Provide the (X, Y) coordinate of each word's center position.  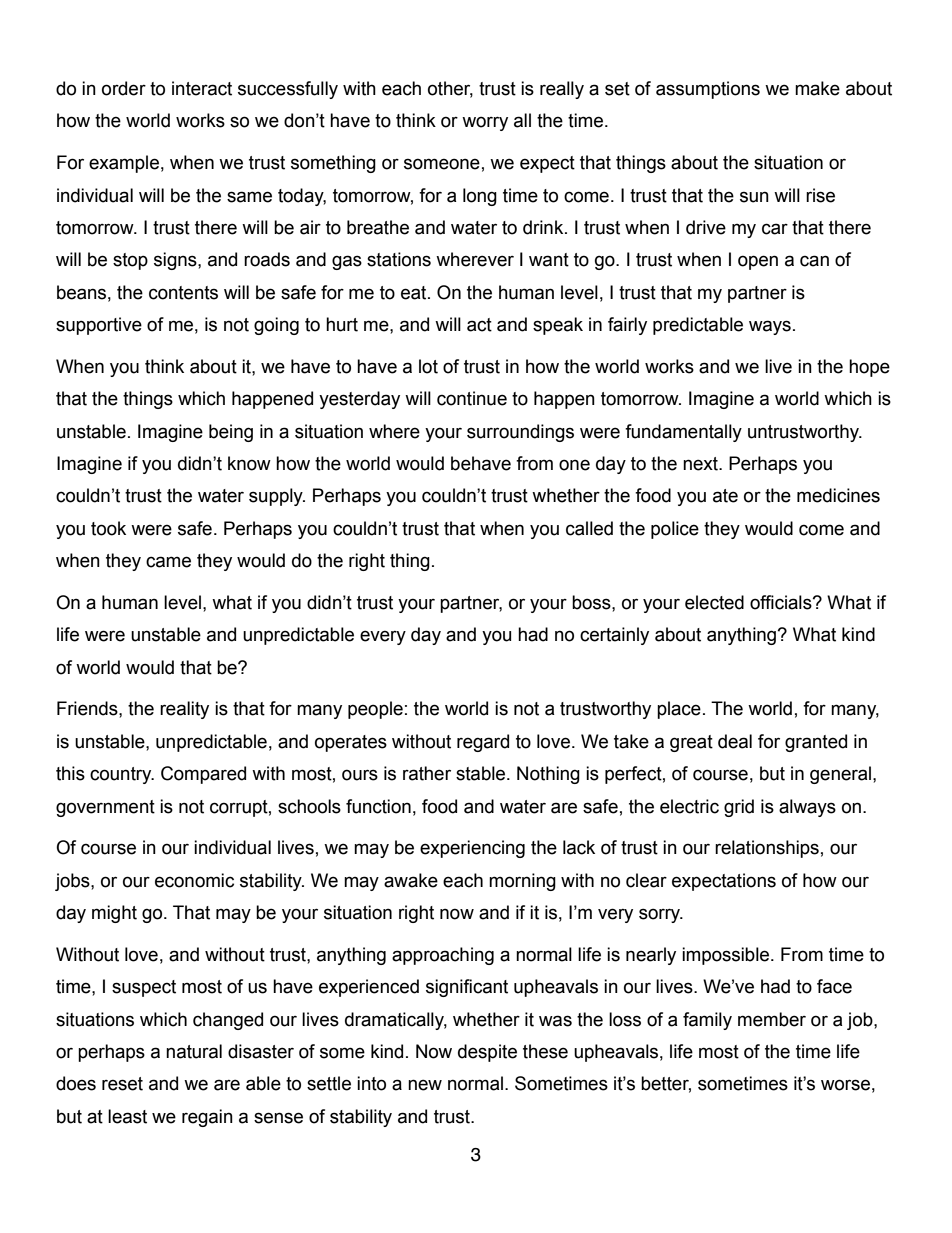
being (231, 433)
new (425, 1085)
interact (202, 88)
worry (485, 123)
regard (483, 743)
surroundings (520, 433)
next (701, 464)
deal (735, 741)
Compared (203, 775)
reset (122, 1084)
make (817, 88)
